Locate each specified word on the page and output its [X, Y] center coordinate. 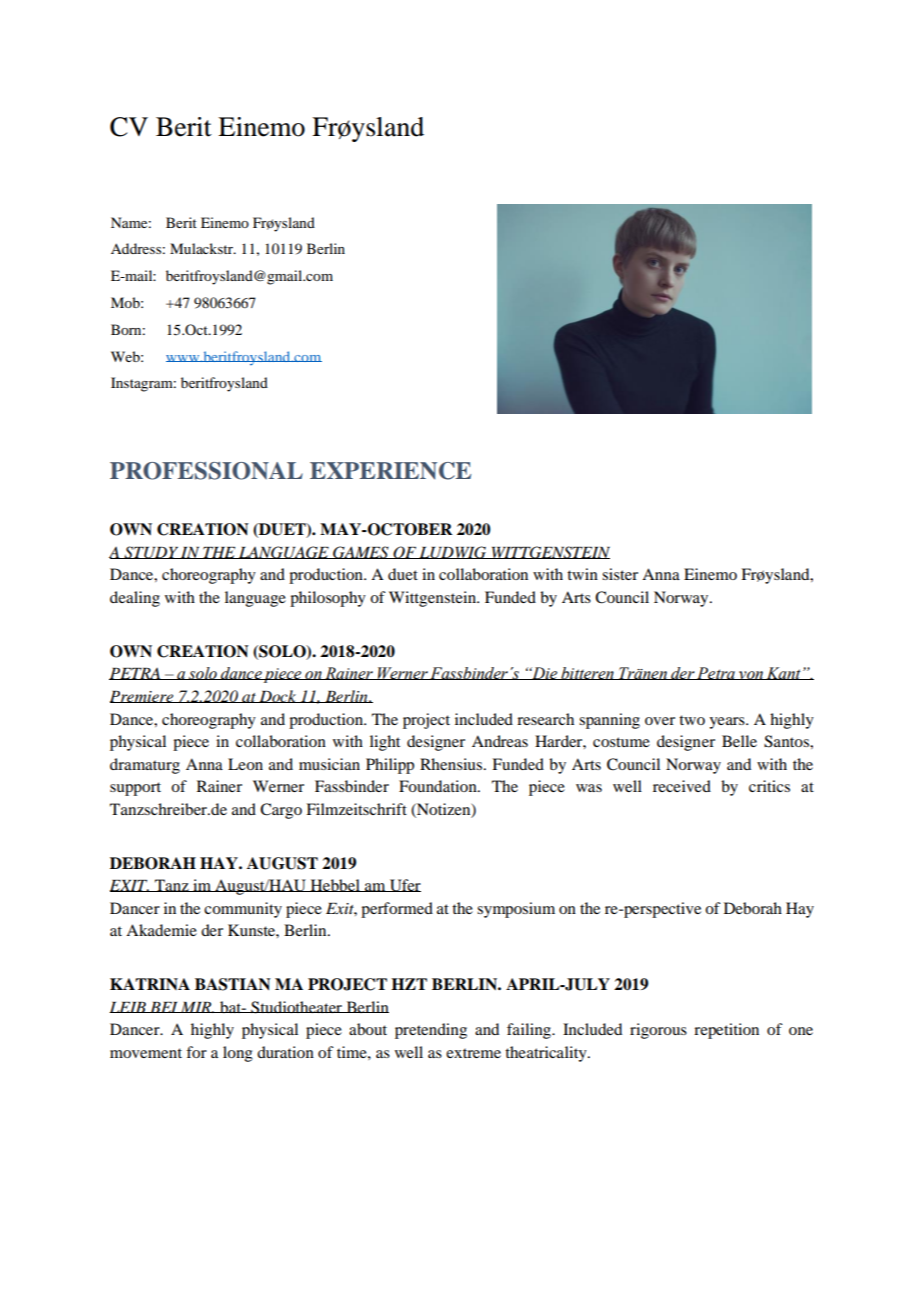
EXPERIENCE [390, 471]
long [238, 1054]
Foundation [439, 786]
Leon [245, 764]
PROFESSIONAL [206, 471]
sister [620, 574]
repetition [726, 1031]
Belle [739, 741]
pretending [431, 1031]
